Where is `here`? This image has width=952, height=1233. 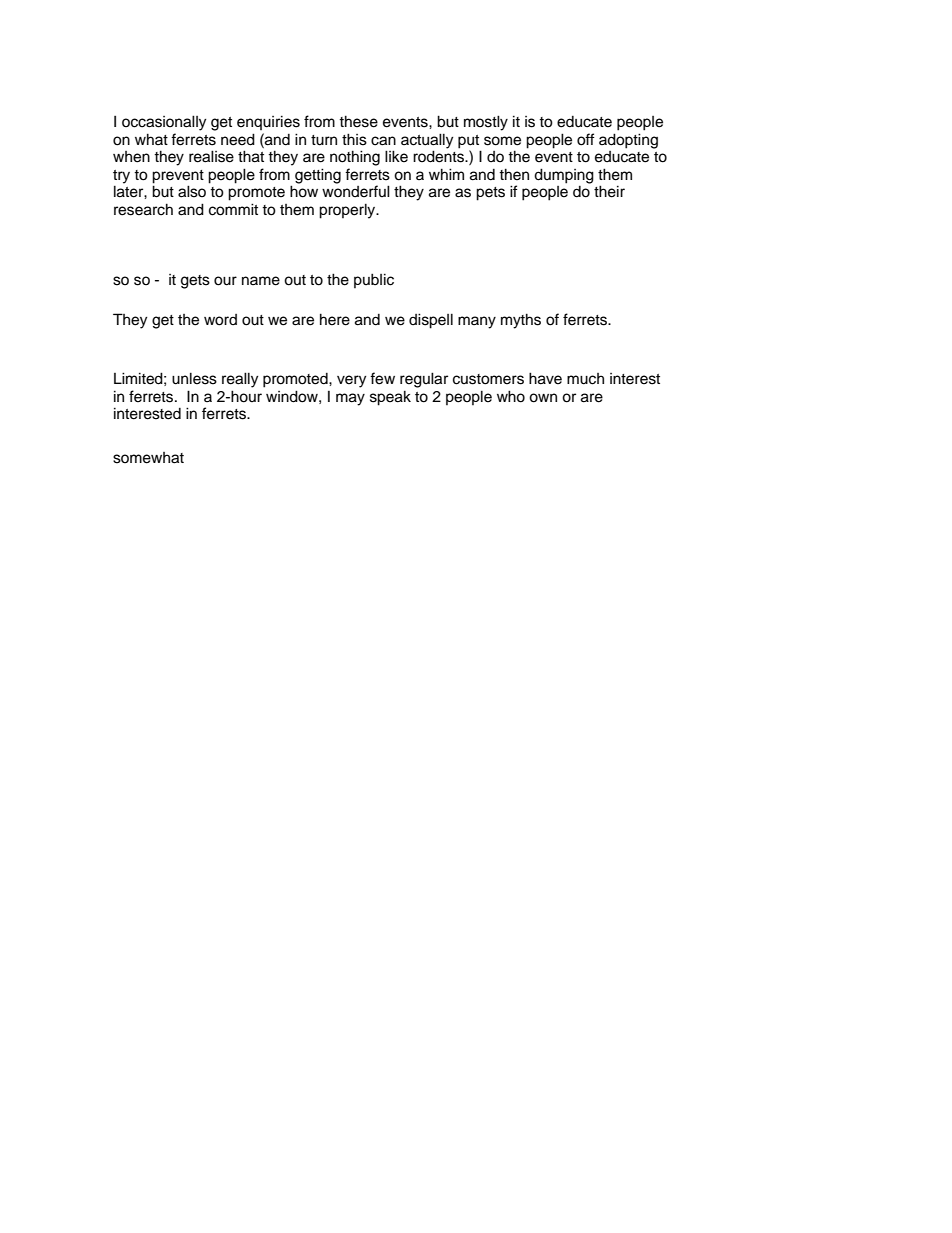
here is located at coordinates (335, 319).
